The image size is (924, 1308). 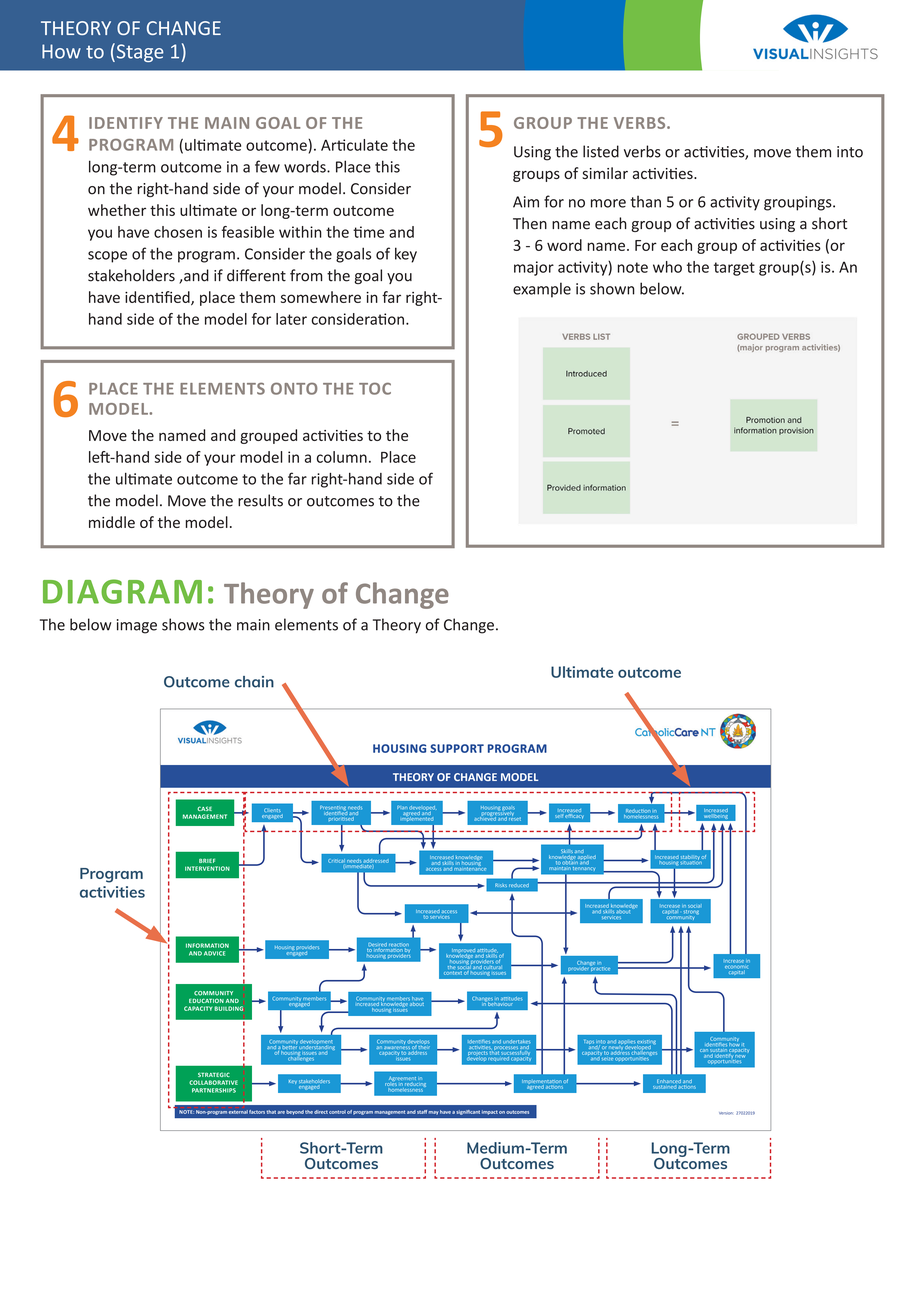 I want to click on Articulate, so click(x=354, y=145).
